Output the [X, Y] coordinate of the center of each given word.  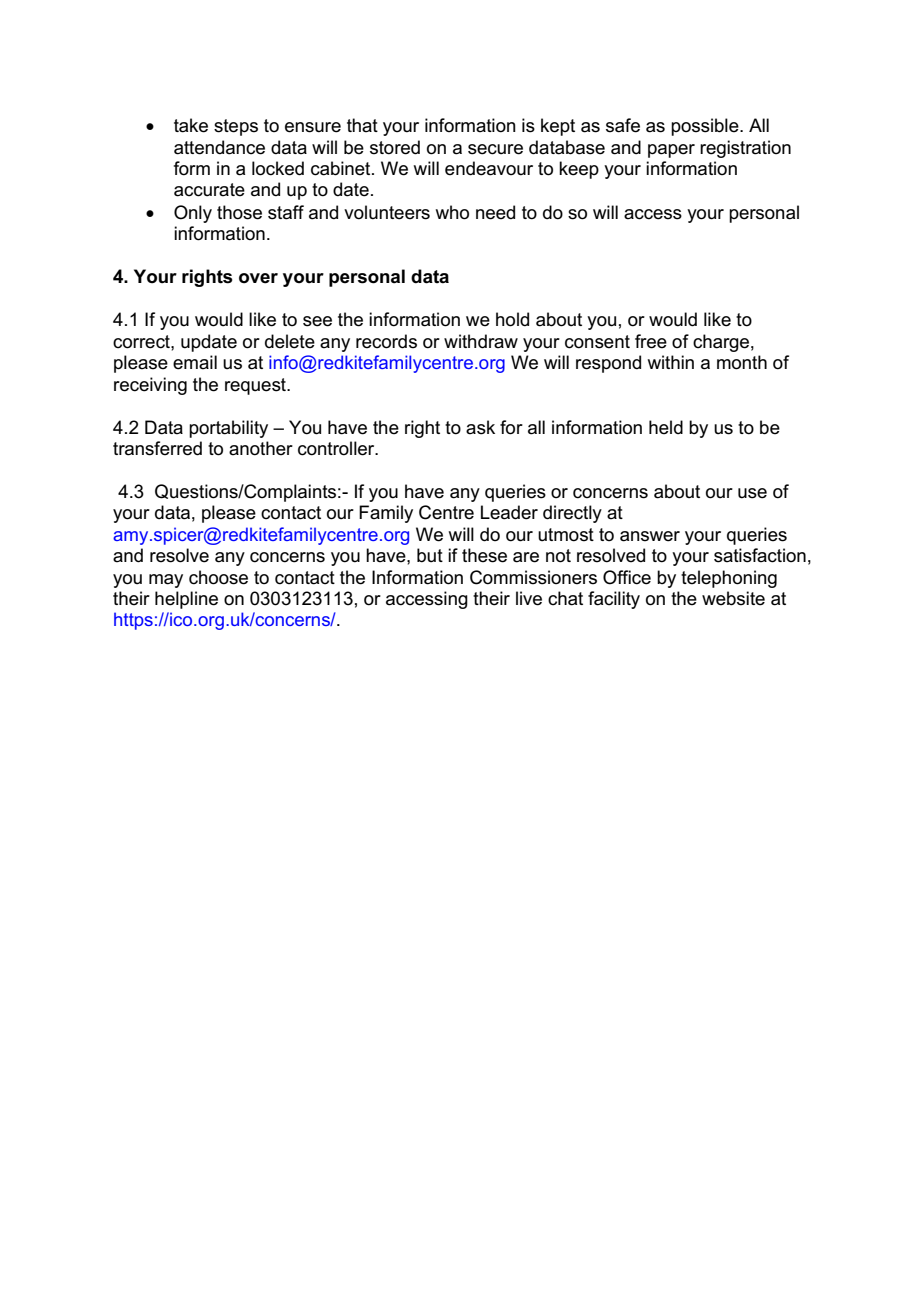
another [261, 448]
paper [671, 151]
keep [579, 170]
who [452, 212]
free [651, 341]
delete [290, 341]
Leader [509, 512]
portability [228, 429]
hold [512, 319]
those [239, 212]
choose [218, 577]
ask [480, 427]
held [666, 427]
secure [495, 149]
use [752, 493]
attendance [219, 147]
